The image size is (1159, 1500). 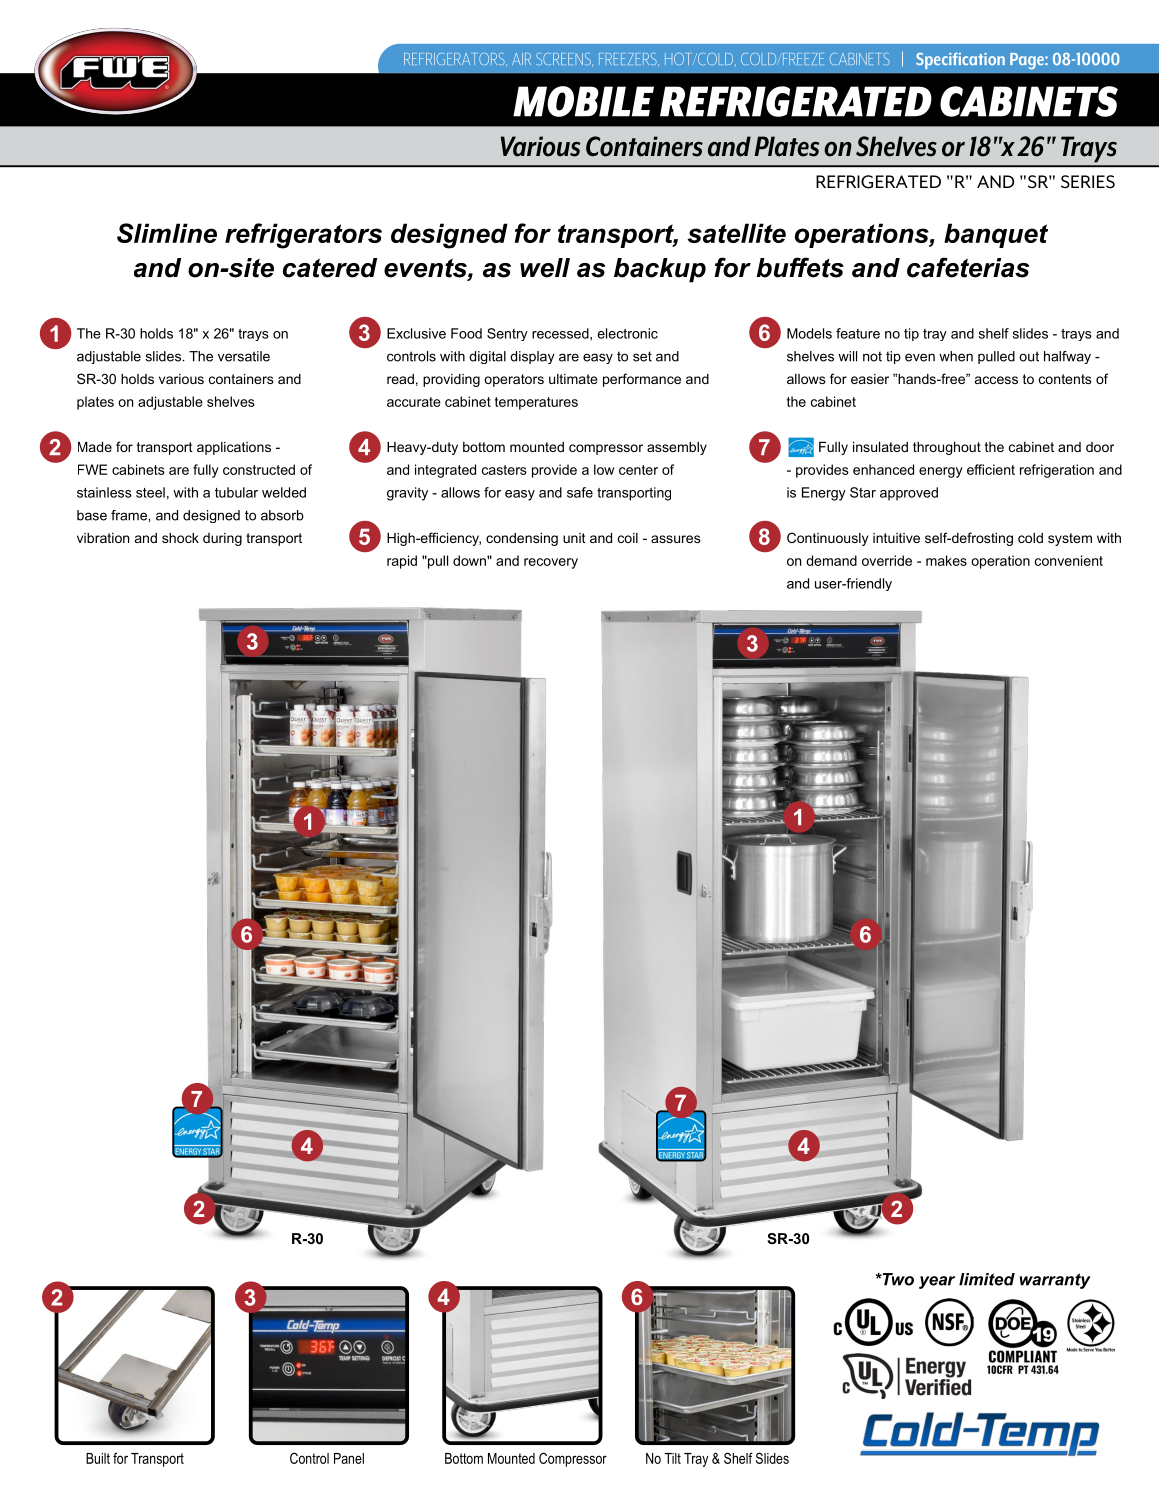 I want to click on recovery, so click(x=551, y=563).
